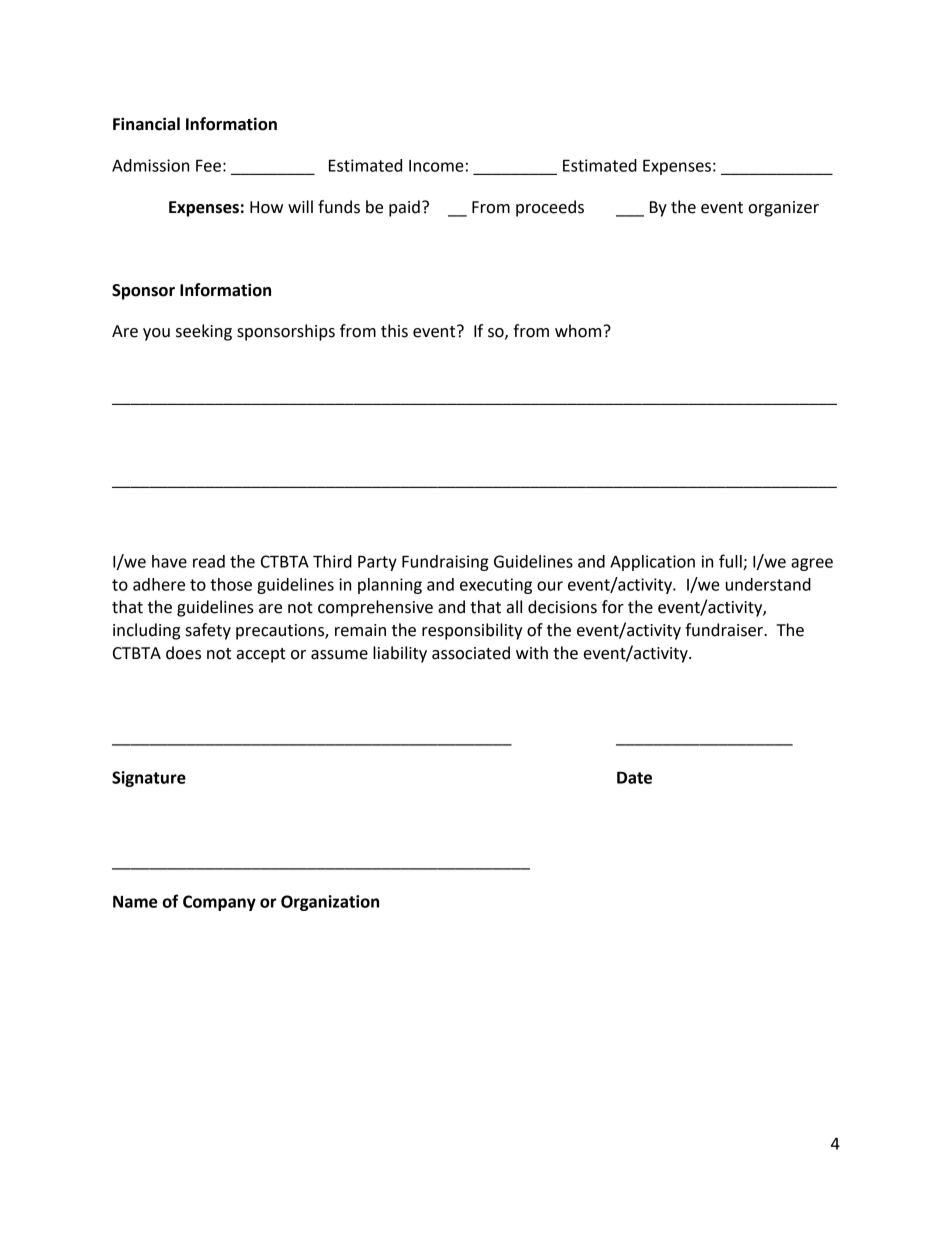 The width and height of the screenshot is (952, 1233). I want to click on whom, so click(579, 331).
